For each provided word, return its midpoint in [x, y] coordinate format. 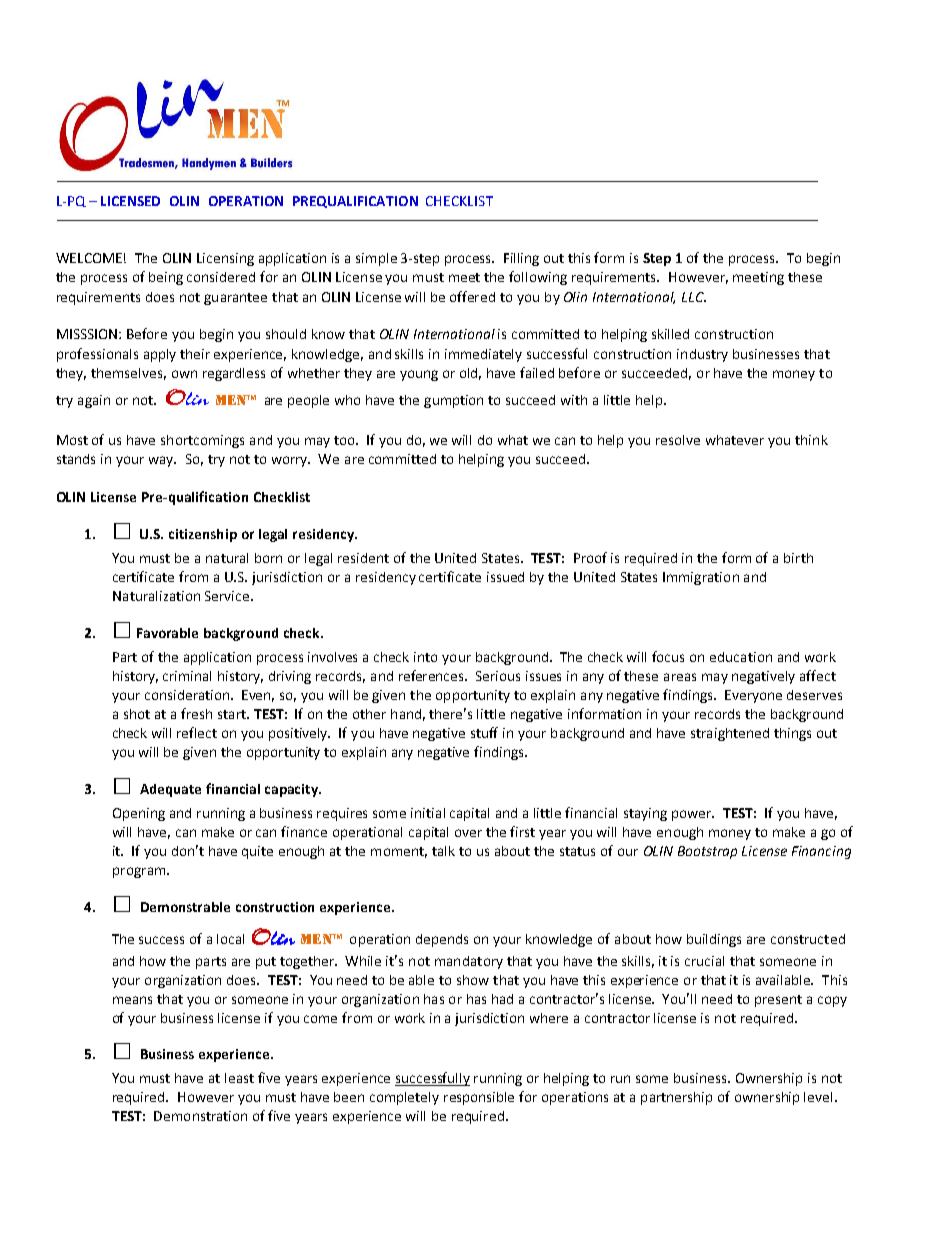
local [230, 939]
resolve [678, 440]
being [166, 278]
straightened [730, 734]
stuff [484, 732]
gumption [453, 401]
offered [472, 296]
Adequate [170, 790]
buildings [714, 940]
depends [442, 940]
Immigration [701, 578]
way [162, 461]
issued [505, 577]
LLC [694, 297]
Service [228, 596]
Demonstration [200, 1116]
